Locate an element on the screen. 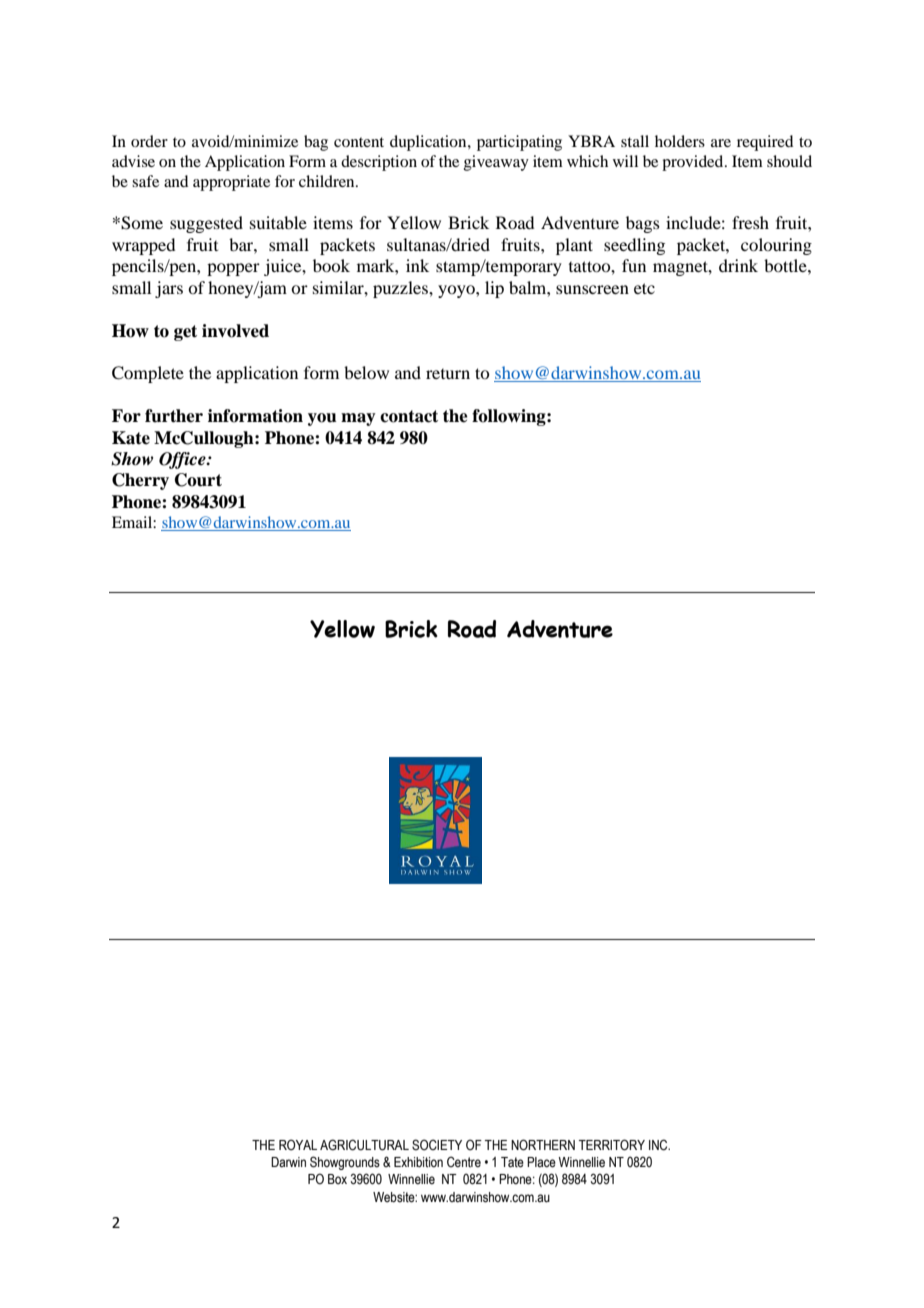 The width and height of the screenshot is (924, 1308). Centre is located at coordinates (464, 1161).
